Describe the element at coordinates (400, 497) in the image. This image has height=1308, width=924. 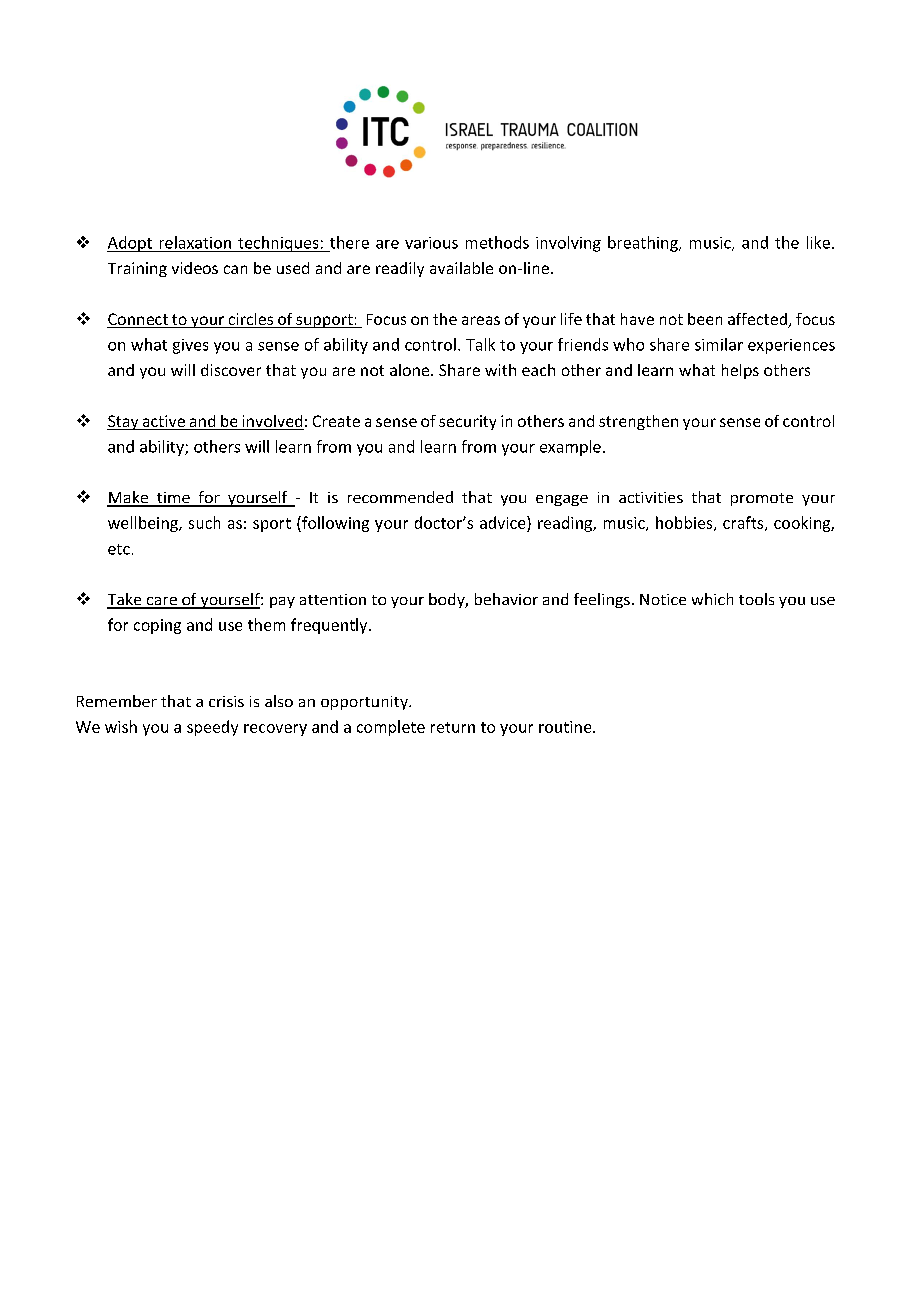
I see `recommended` at that location.
